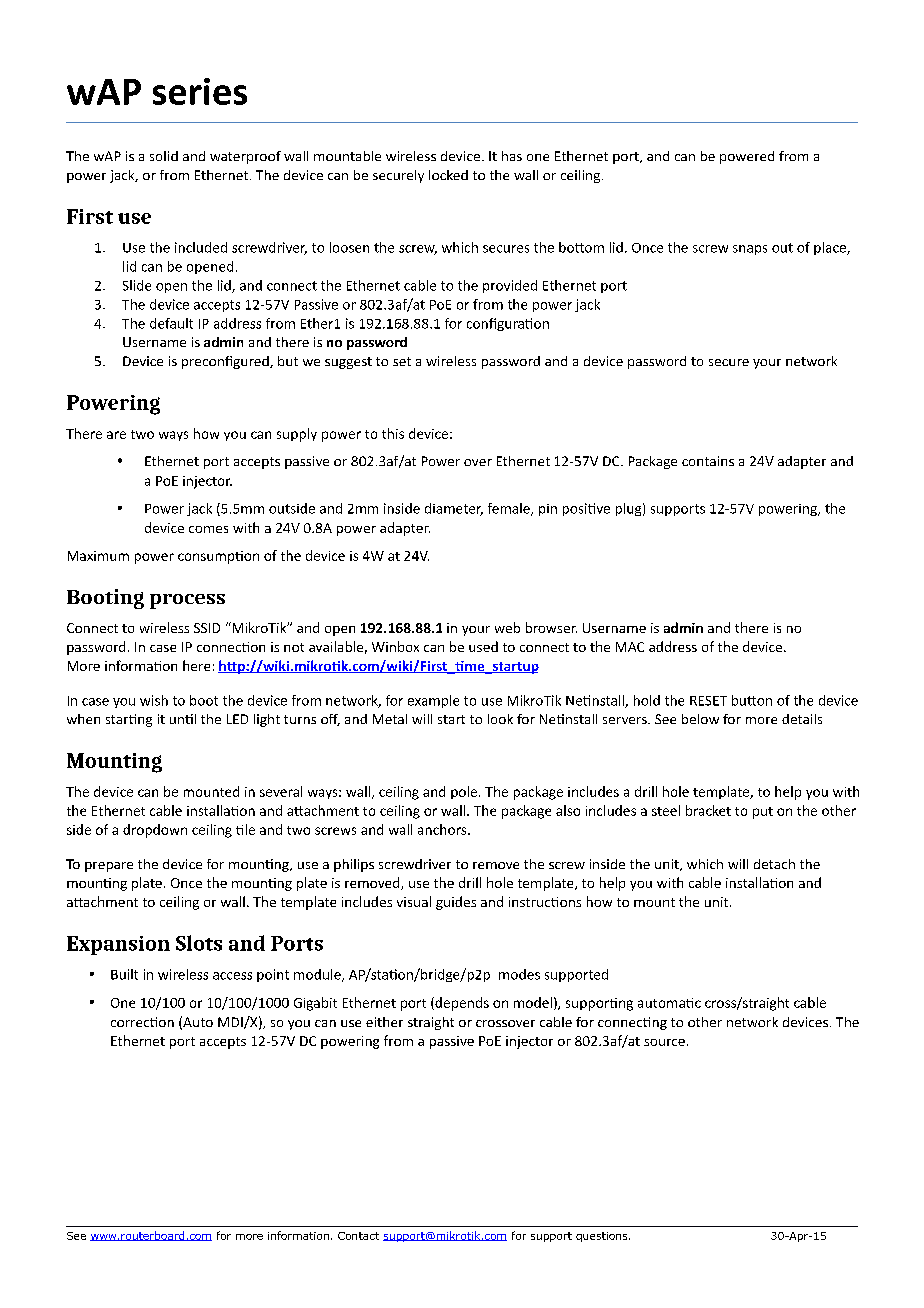  Describe the element at coordinates (708, 461) in the document. I see `contains` at that location.
